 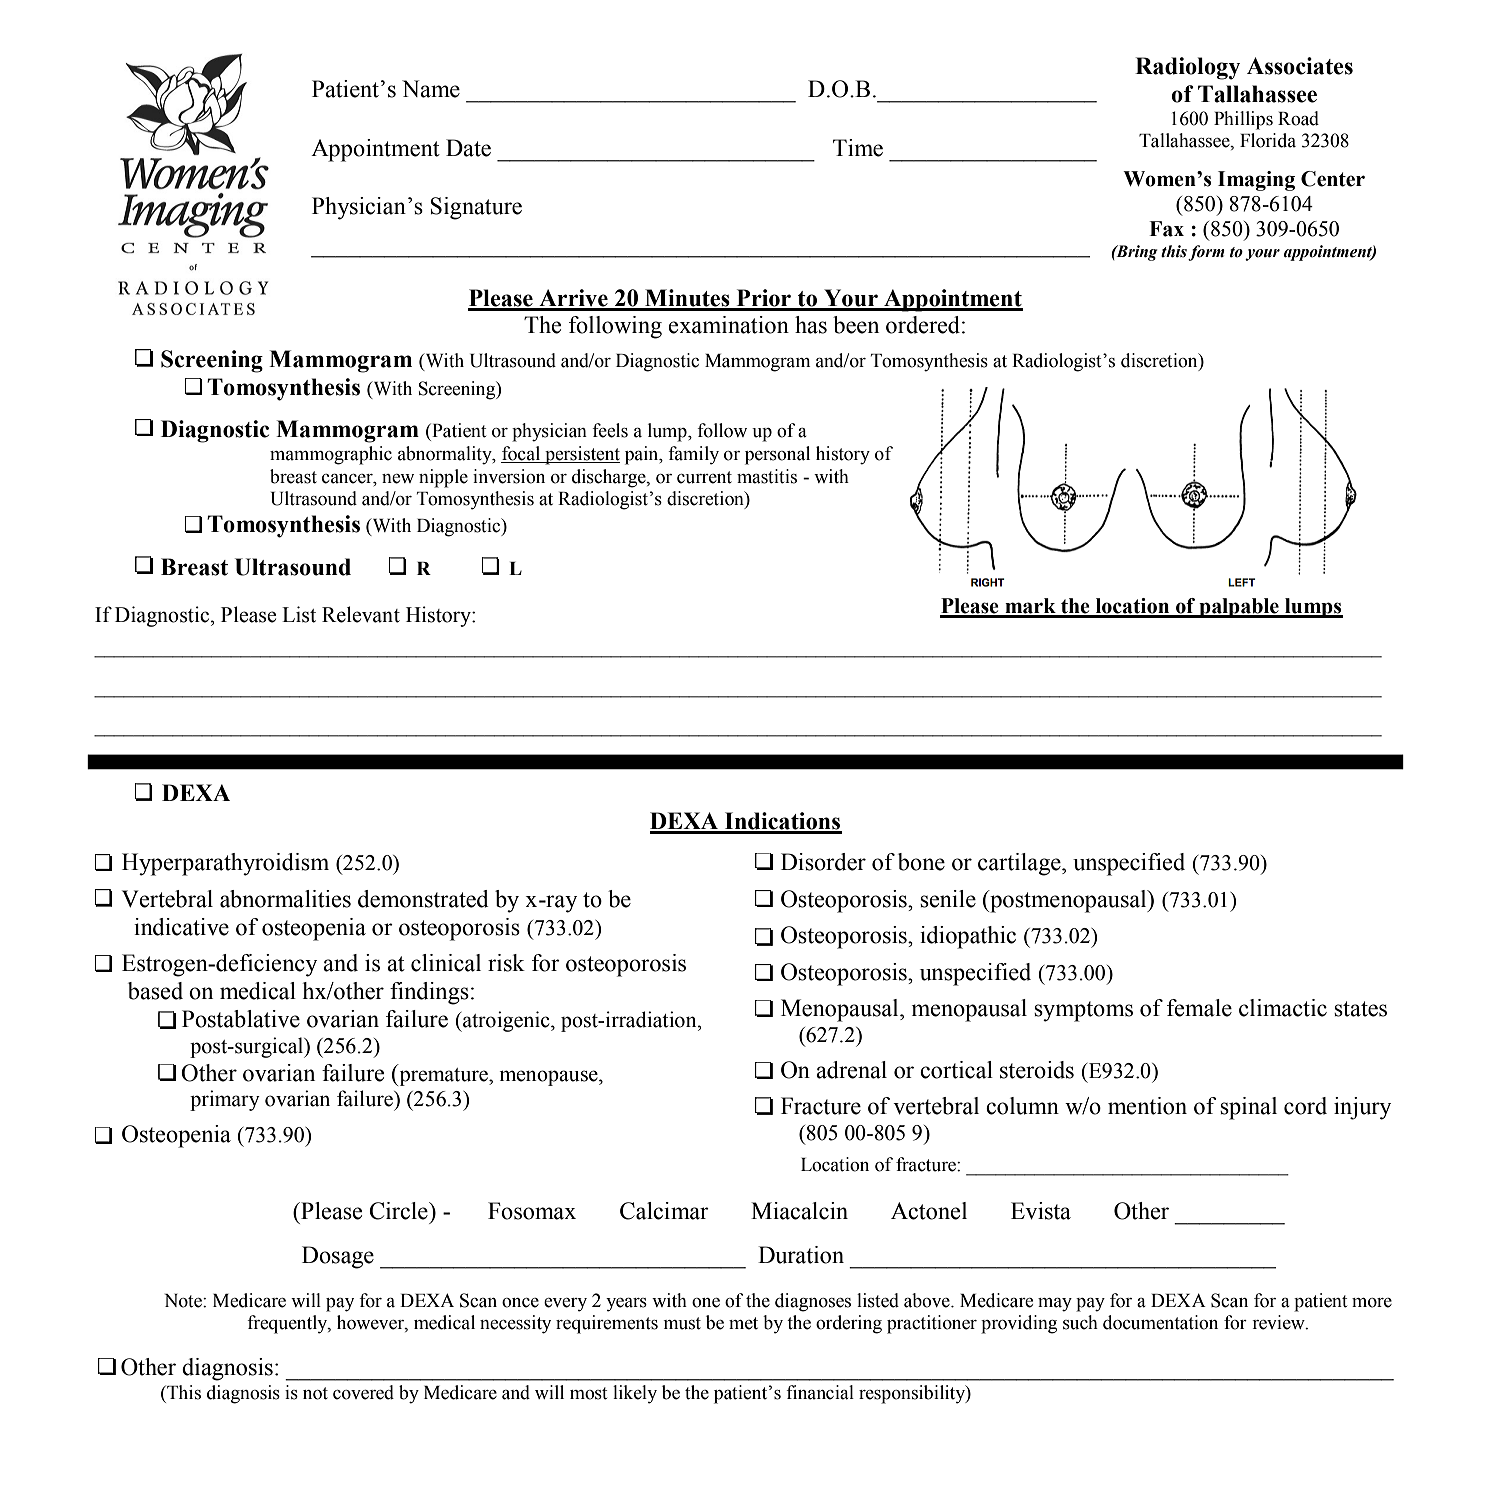 I want to click on Time, so click(x=858, y=148).
